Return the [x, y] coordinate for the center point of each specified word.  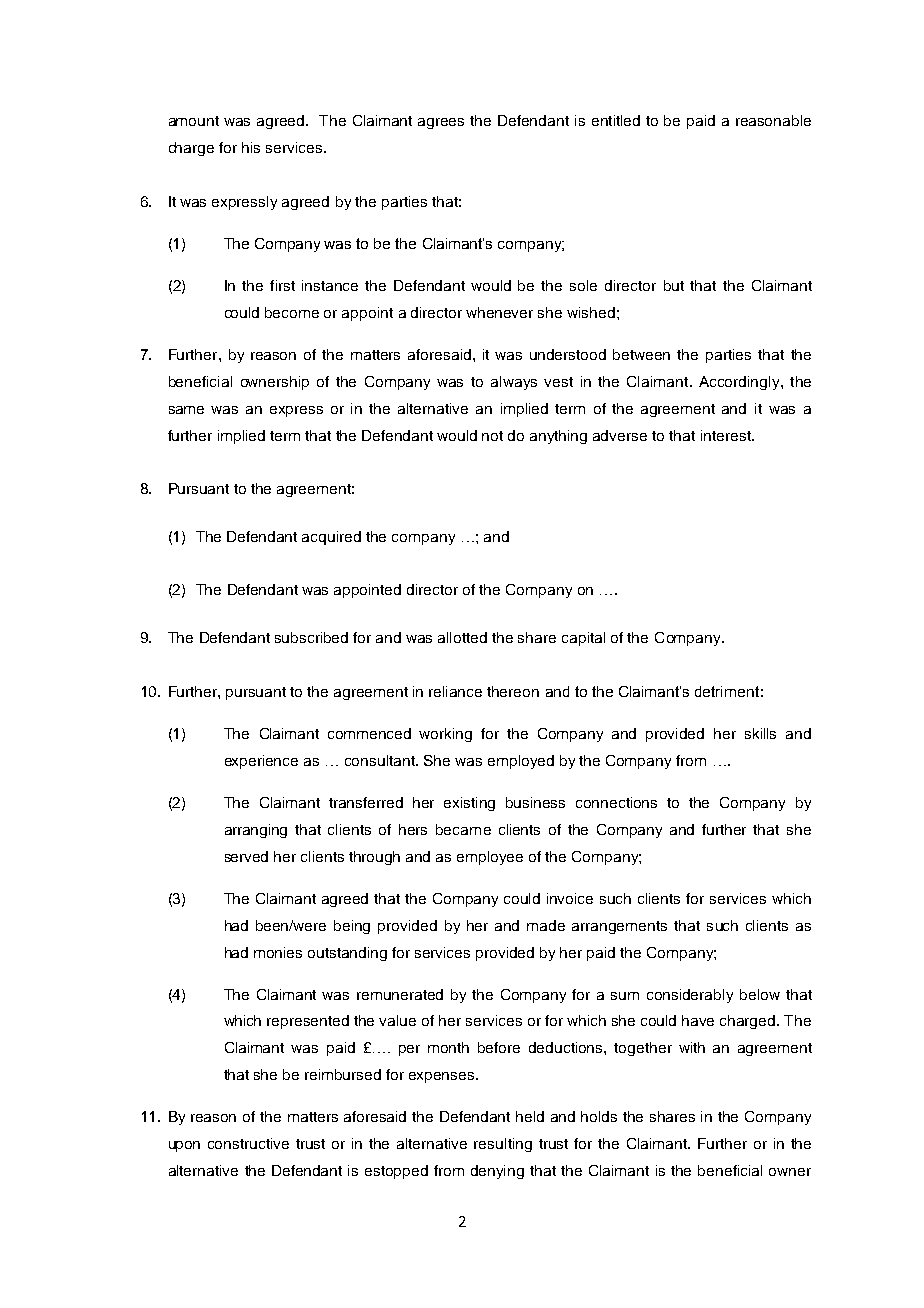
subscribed [311, 637]
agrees [441, 123]
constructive [248, 1143]
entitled [616, 120]
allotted [462, 637]
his [251, 147]
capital [583, 639]
